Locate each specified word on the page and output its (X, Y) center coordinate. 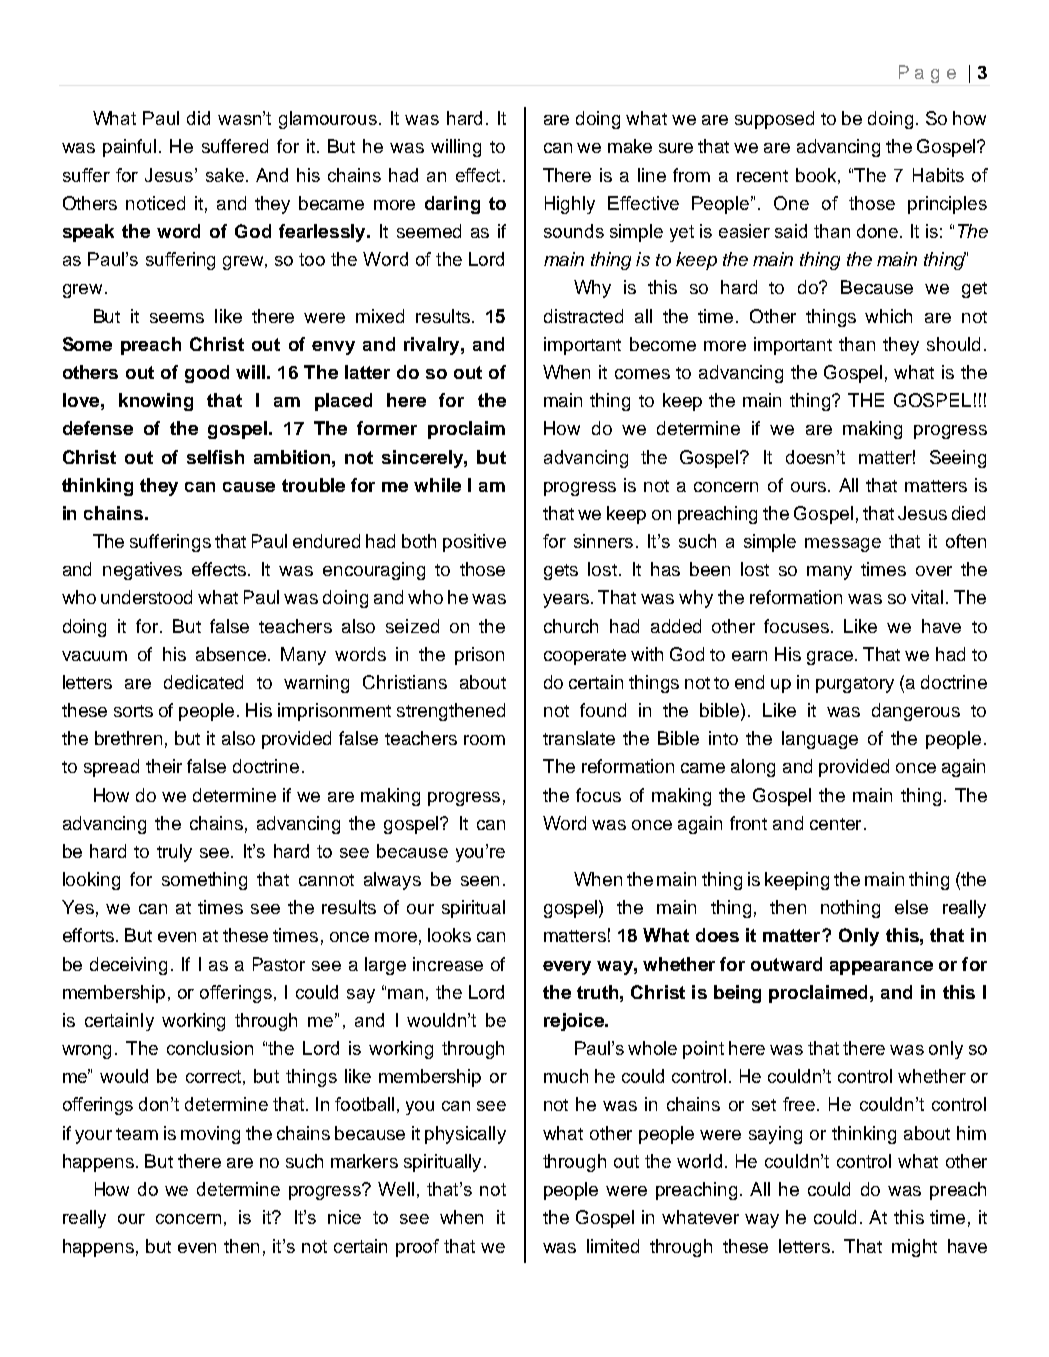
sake (225, 175)
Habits (938, 175)
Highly (570, 205)
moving (210, 1135)
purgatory (855, 685)
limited (613, 1246)
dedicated (203, 682)
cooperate (585, 657)
